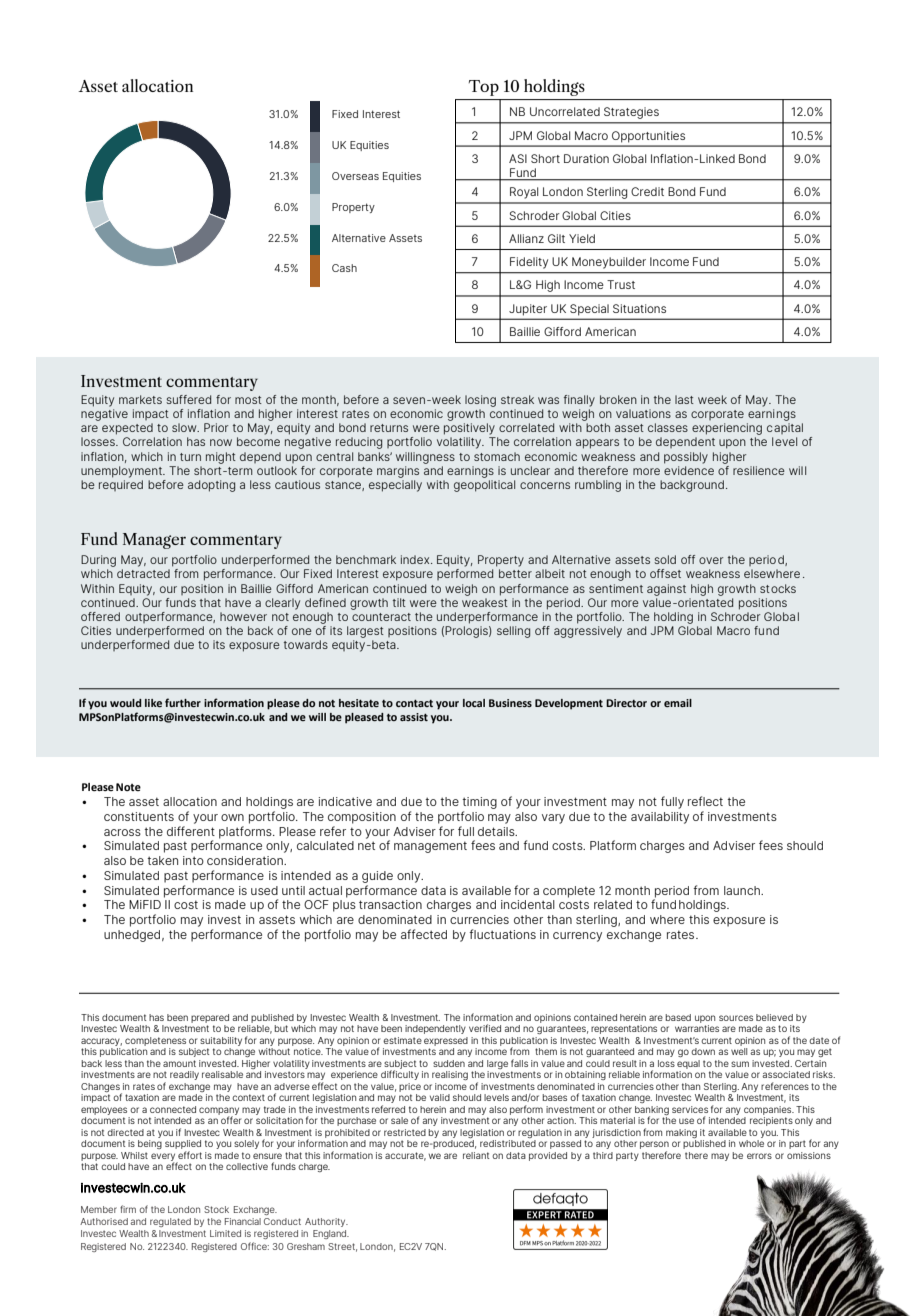 The image size is (911, 1316). What do you see at coordinates (211, 486) in the screenshot?
I see `adopting` at bounding box center [211, 486].
